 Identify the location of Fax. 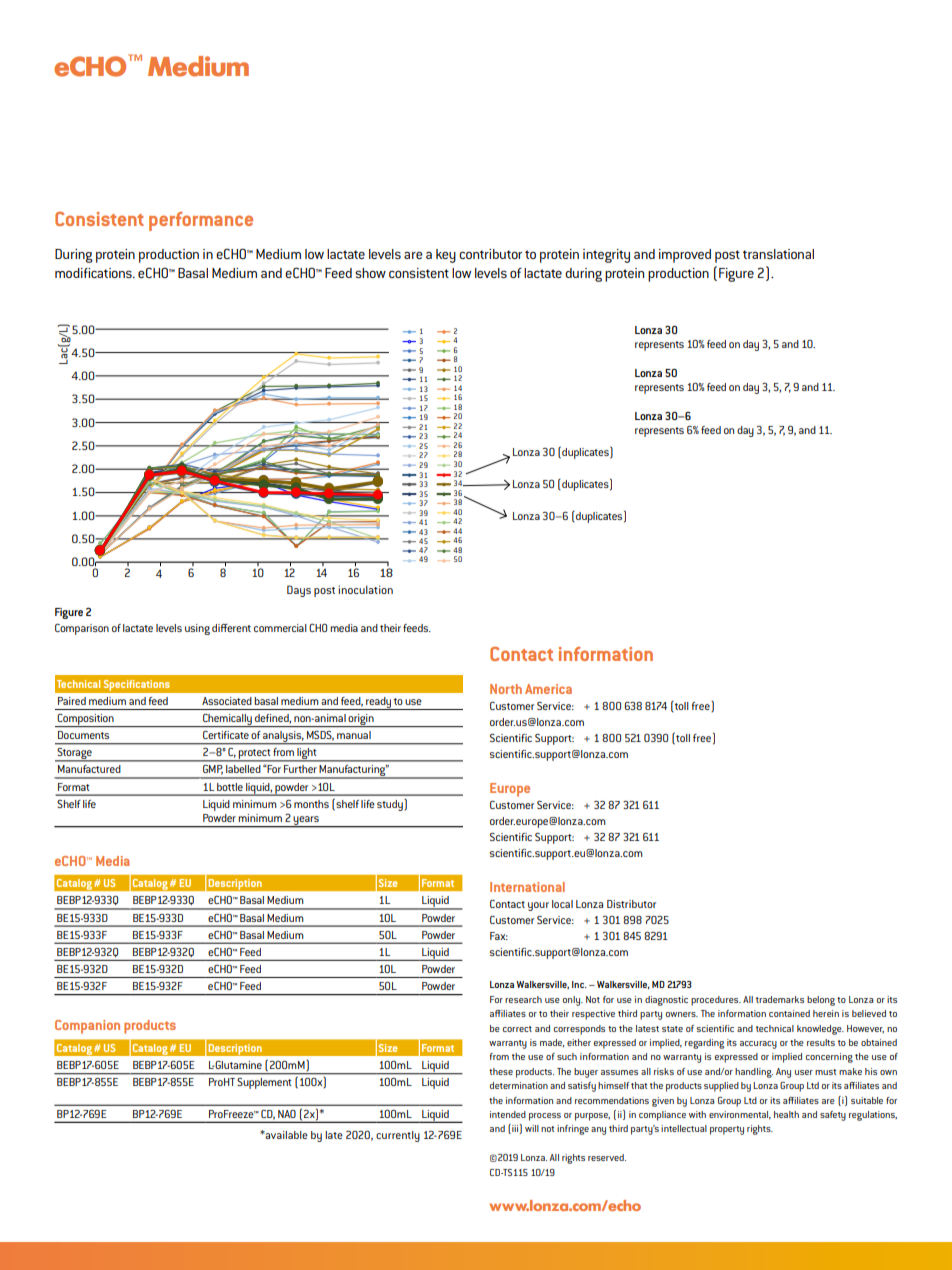
(499, 936).
